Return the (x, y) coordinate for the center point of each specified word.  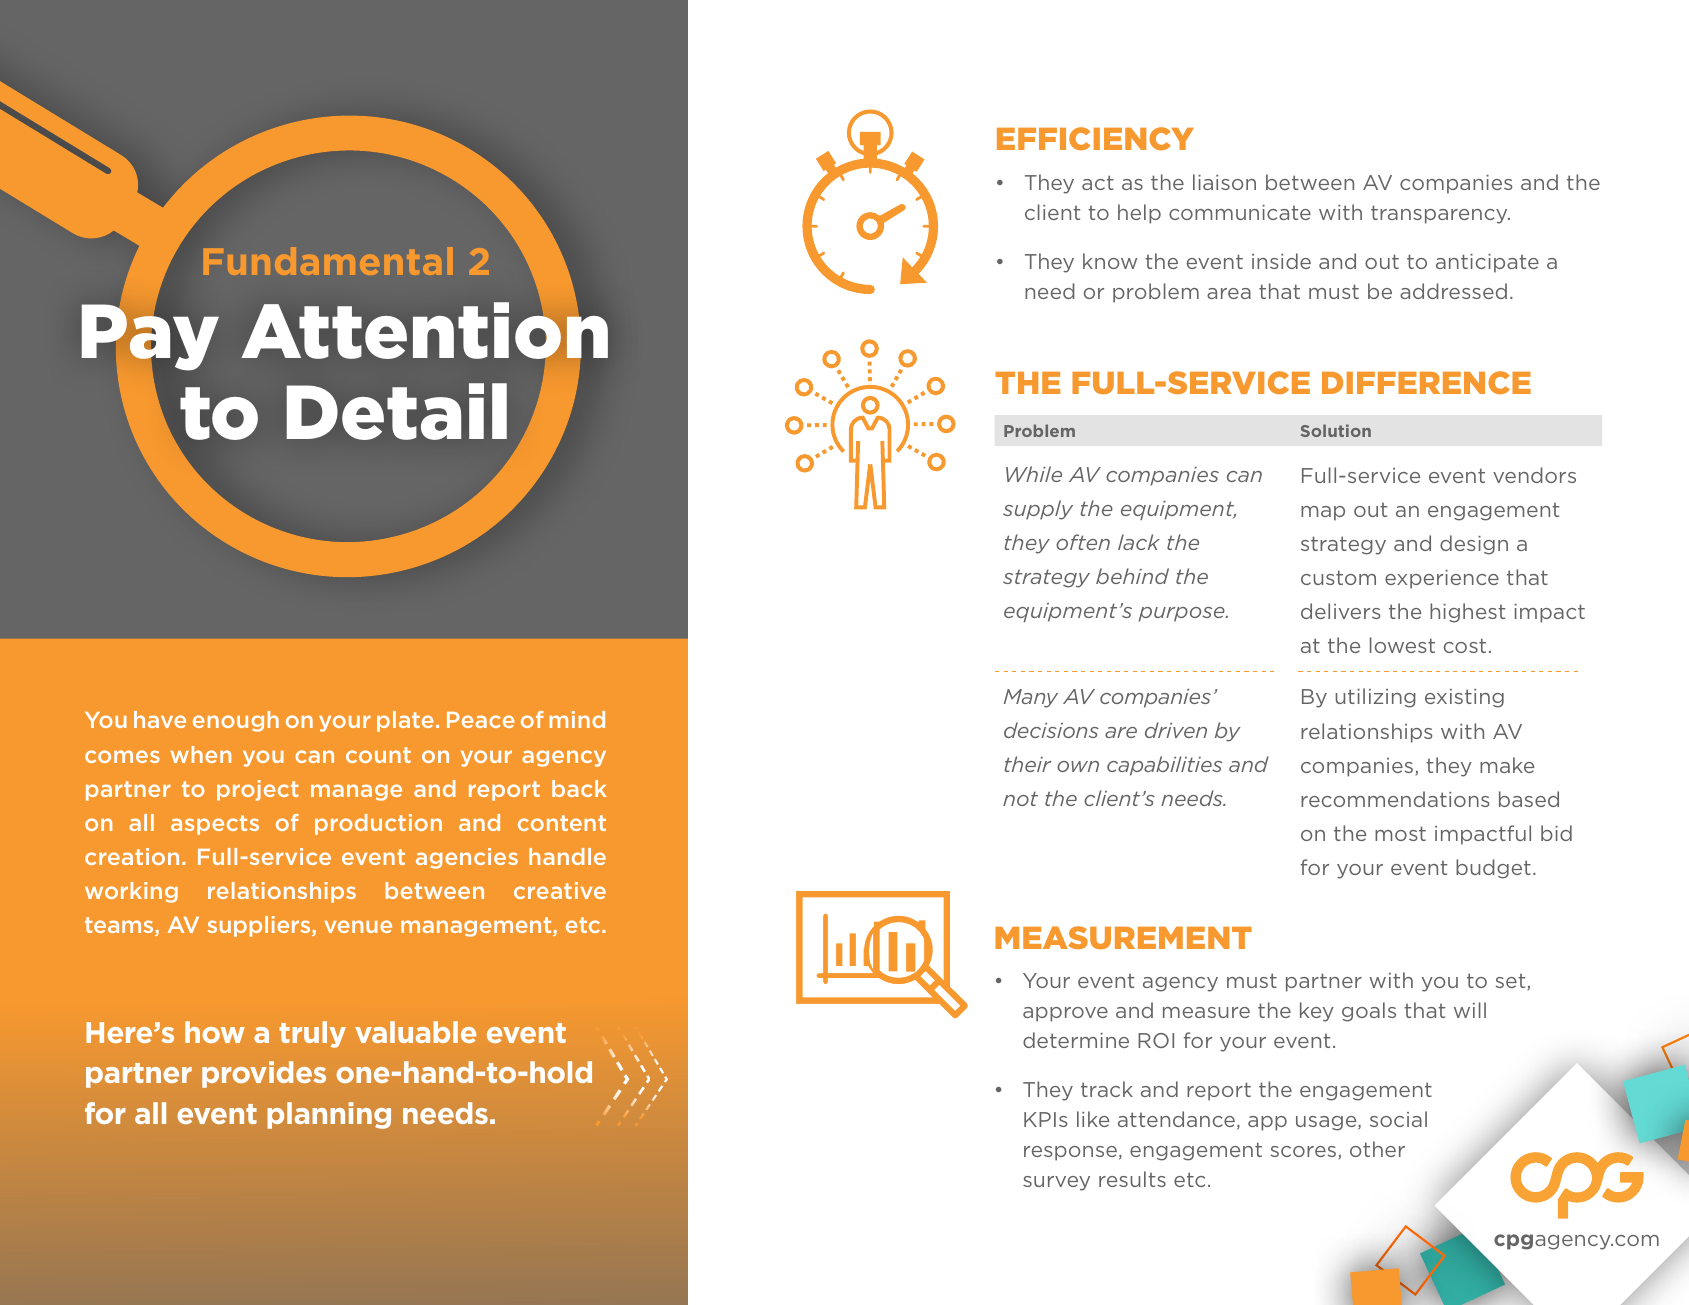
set (1511, 982)
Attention (424, 330)
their (1028, 764)
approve (1065, 1014)
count (378, 755)
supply (1038, 510)
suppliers (260, 926)
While (1034, 474)
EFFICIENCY (1095, 138)
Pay (150, 339)
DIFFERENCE (1426, 382)
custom (1338, 577)
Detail (397, 411)
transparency (1440, 214)
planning (329, 1115)
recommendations (1395, 799)
